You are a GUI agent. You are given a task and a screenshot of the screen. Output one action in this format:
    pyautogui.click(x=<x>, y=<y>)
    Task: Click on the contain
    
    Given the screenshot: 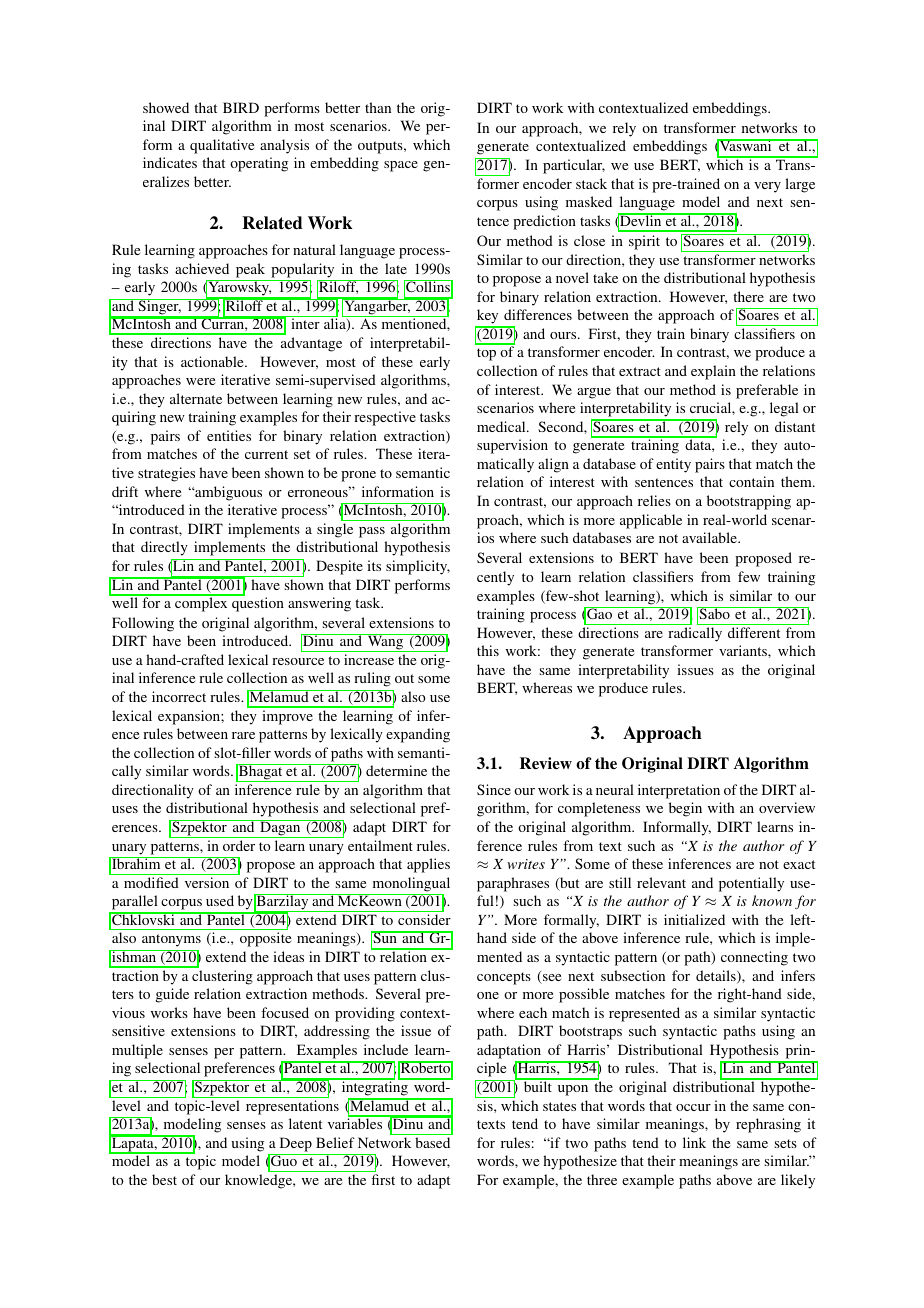 What is the action you would take?
    pyautogui.click(x=751, y=481)
